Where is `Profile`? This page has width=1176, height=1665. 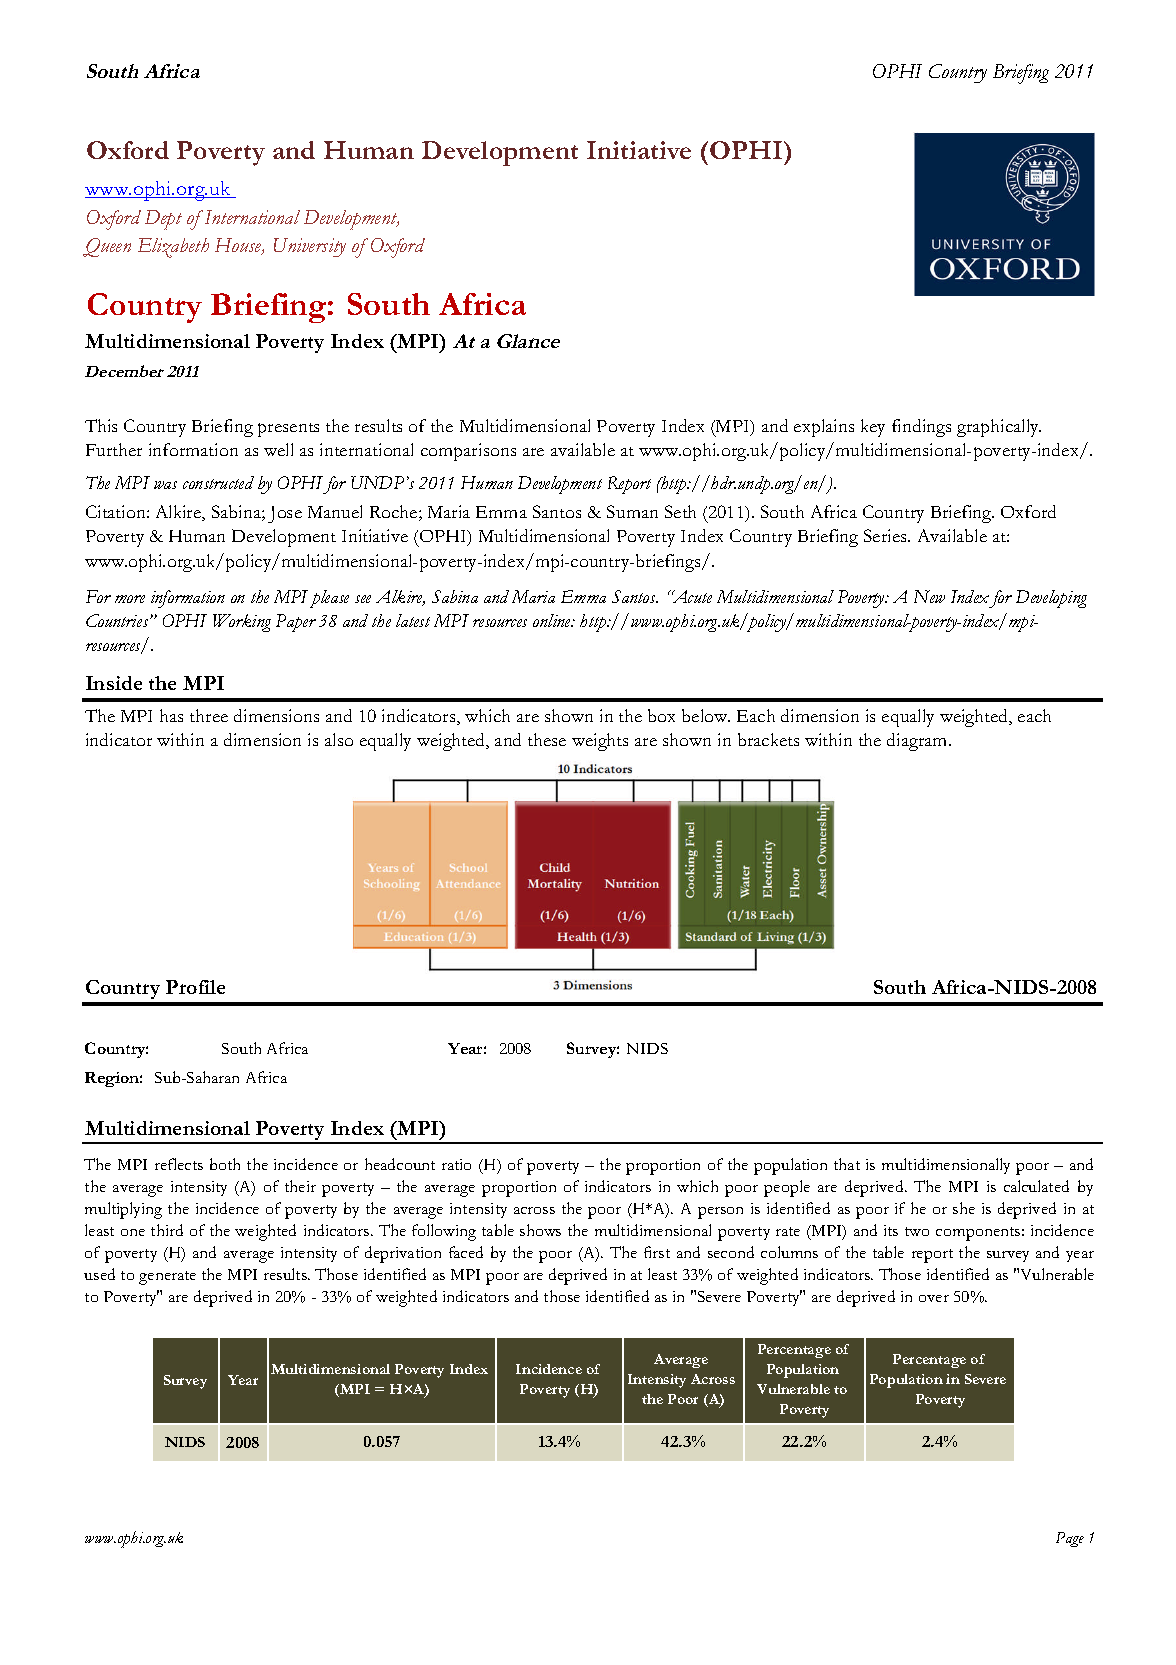
Profile is located at coordinates (195, 987).
